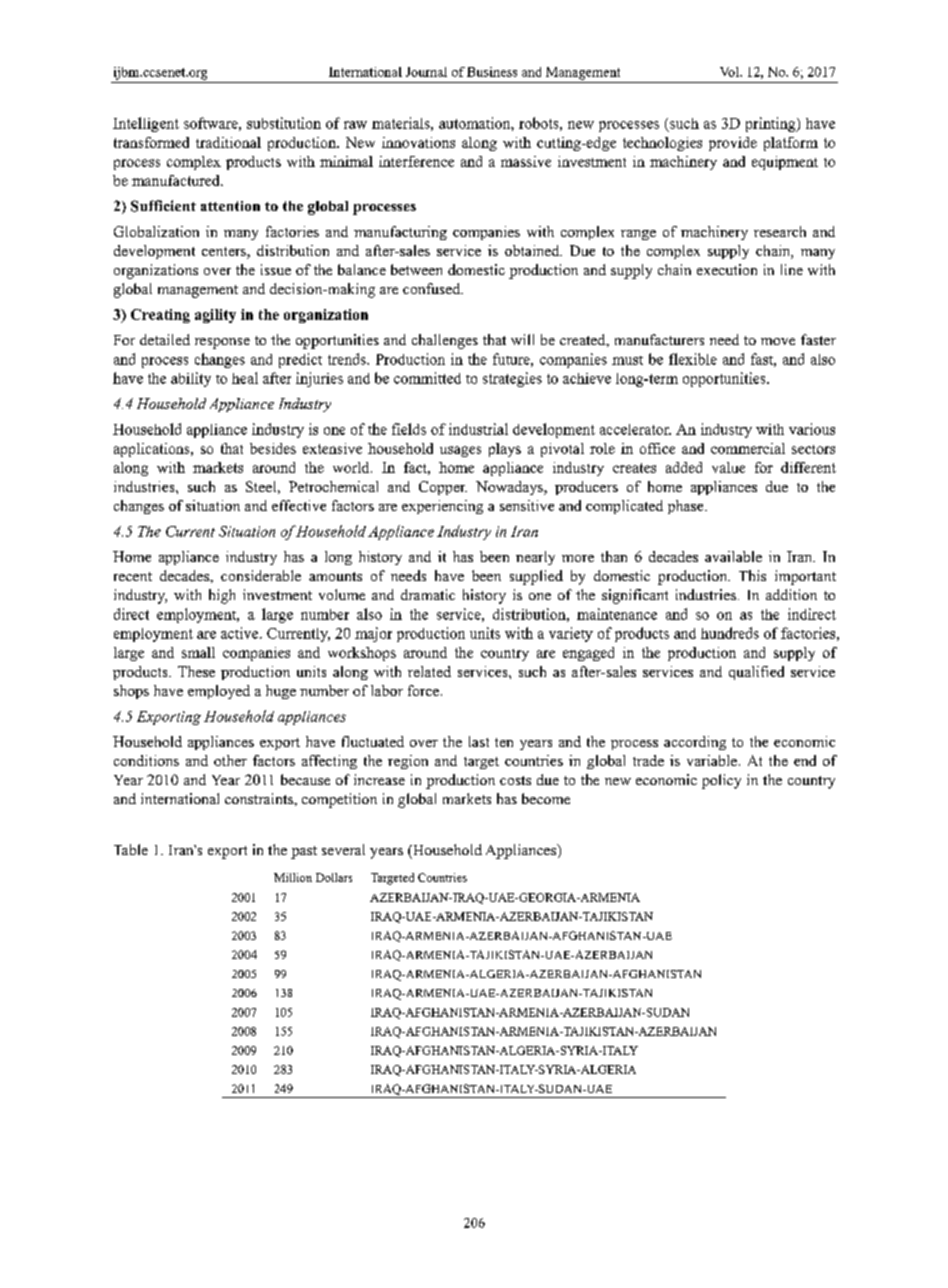  I want to click on printing, so click(772, 124).
